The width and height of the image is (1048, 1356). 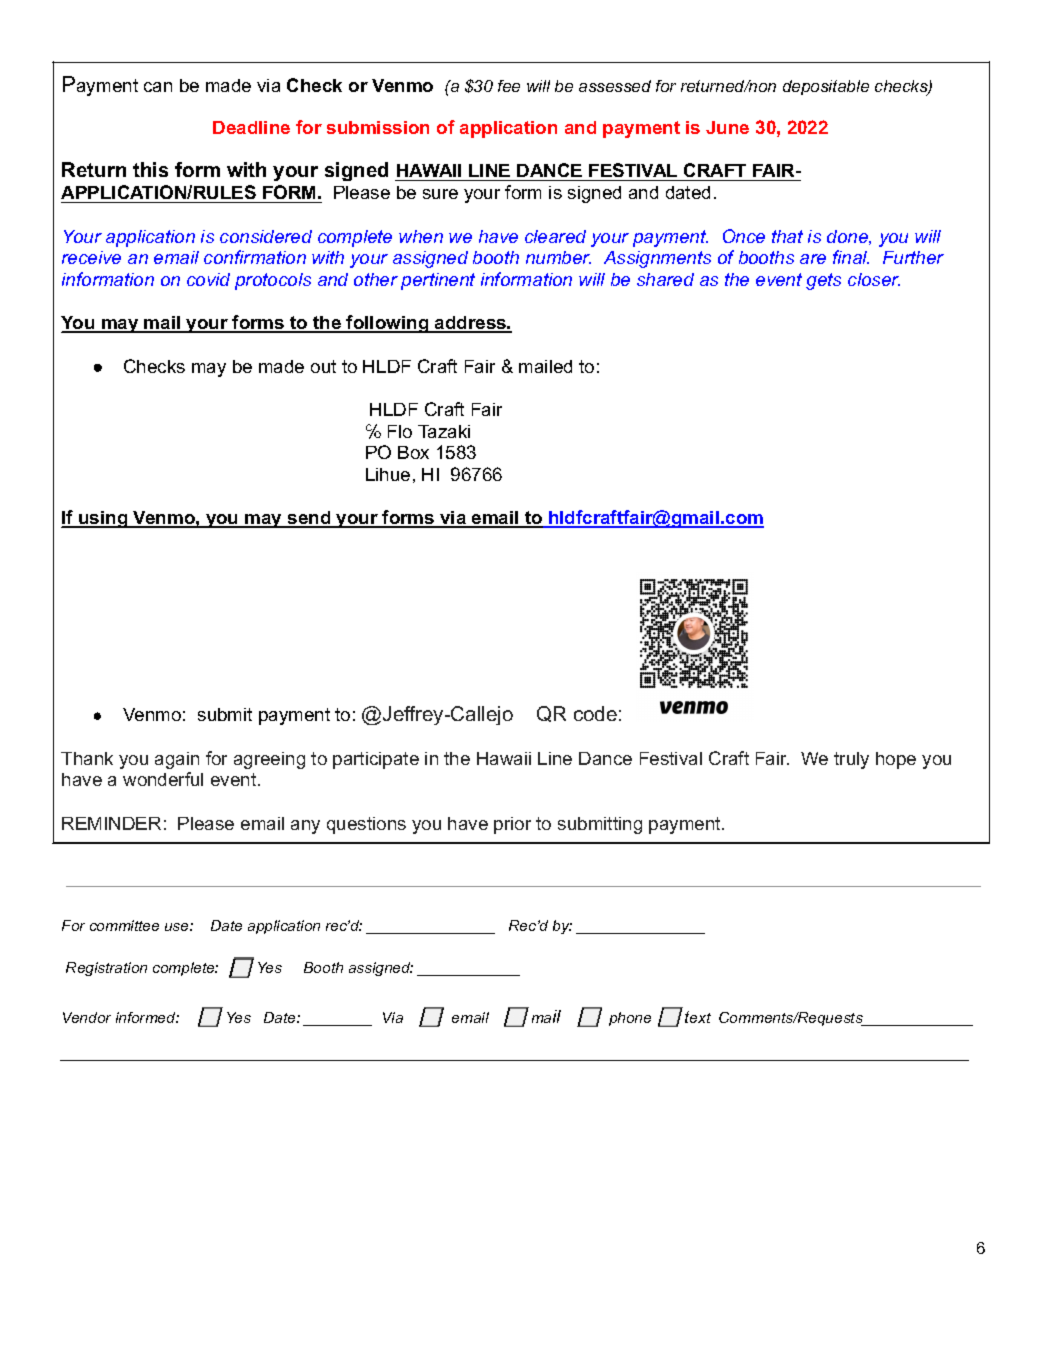 I want to click on June, so click(x=727, y=127).
